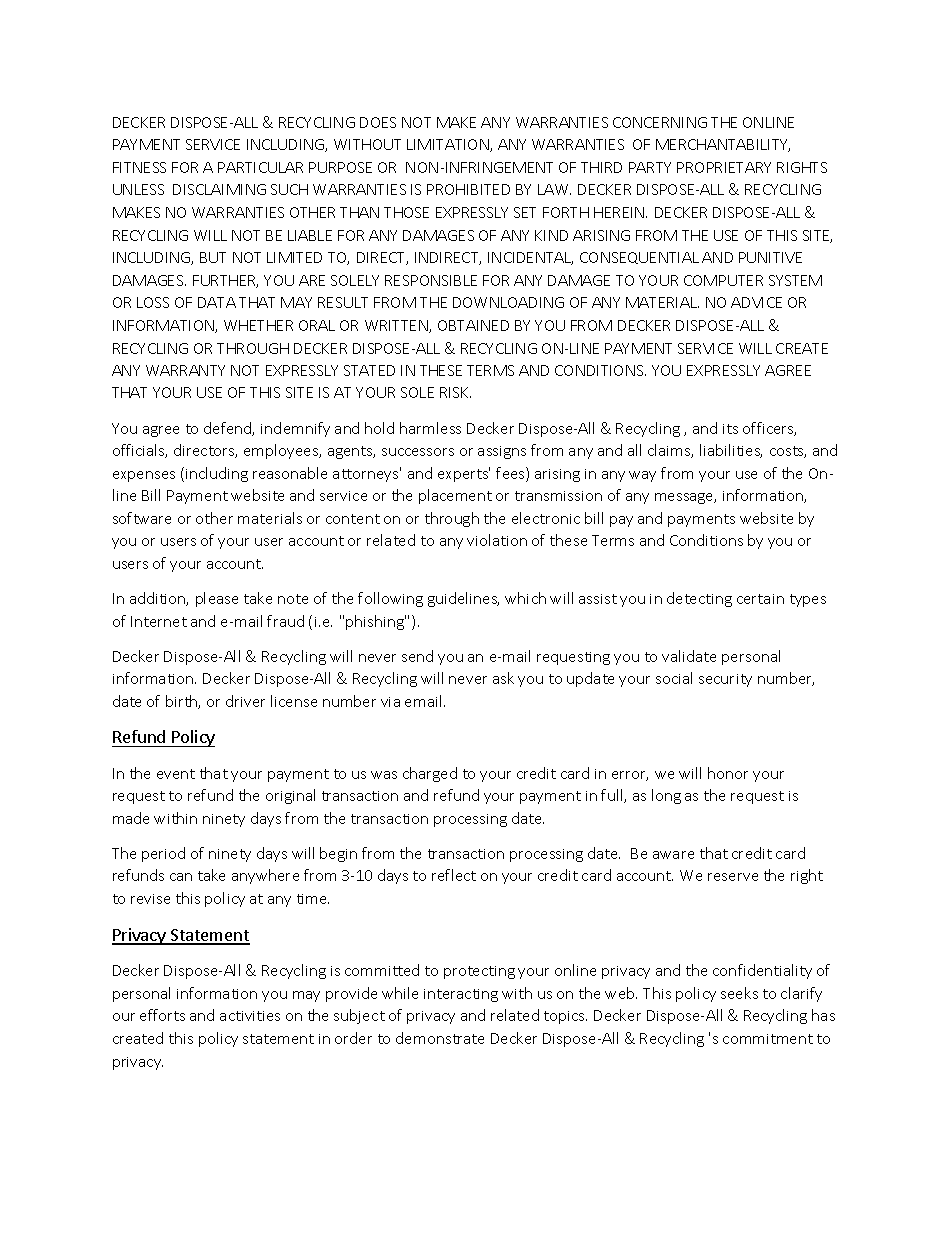  I want to click on LIMITATION, so click(449, 145).
